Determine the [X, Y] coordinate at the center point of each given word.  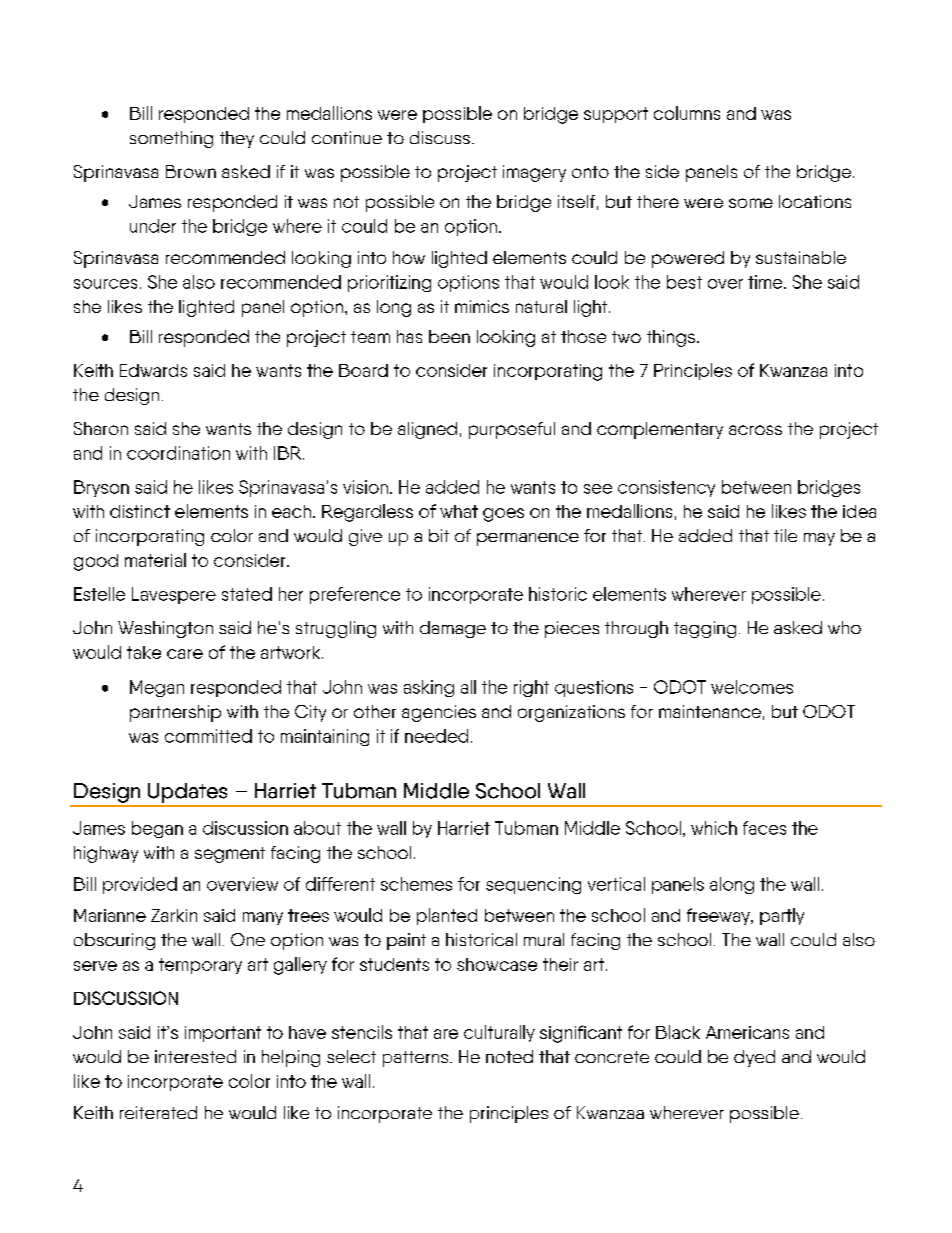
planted [447, 916]
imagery [534, 173]
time [766, 282]
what [459, 511]
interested [195, 1056]
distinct [140, 511]
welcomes [752, 687]
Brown [191, 171]
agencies [439, 713]
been [449, 336]
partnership [175, 713]
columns [687, 113]
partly [782, 916]
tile [785, 535]
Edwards [153, 370]
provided [140, 885]
